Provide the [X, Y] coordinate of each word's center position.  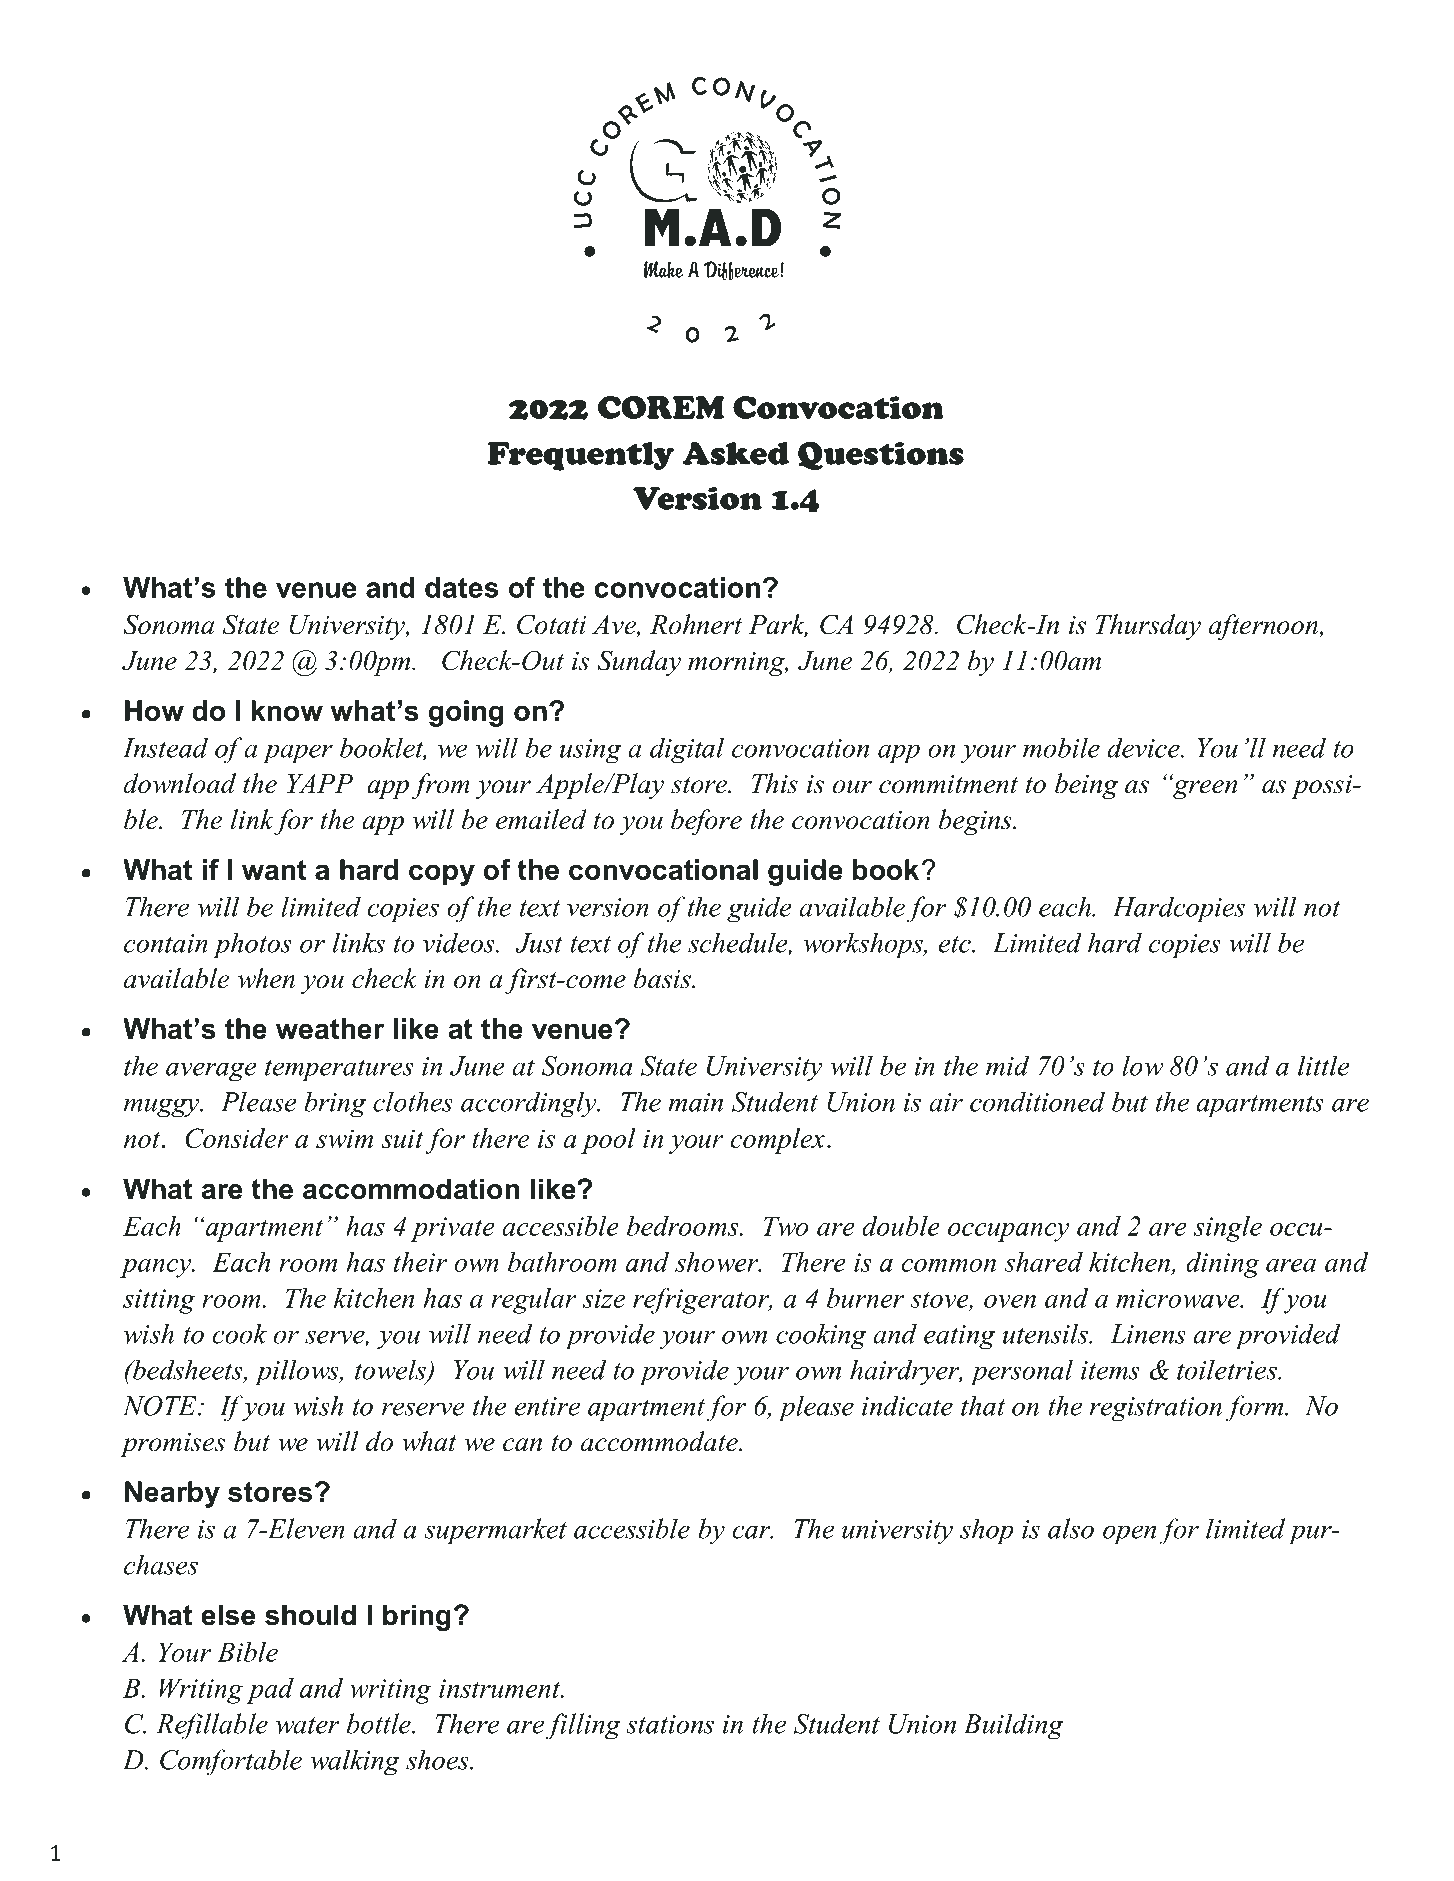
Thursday [1148, 627]
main [695, 1102]
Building [1013, 1726]
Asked [736, 453]
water [308, 1725]
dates [462, 587]
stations [670, 1724]
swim [344, 1138]
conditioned [1037, 1101]
